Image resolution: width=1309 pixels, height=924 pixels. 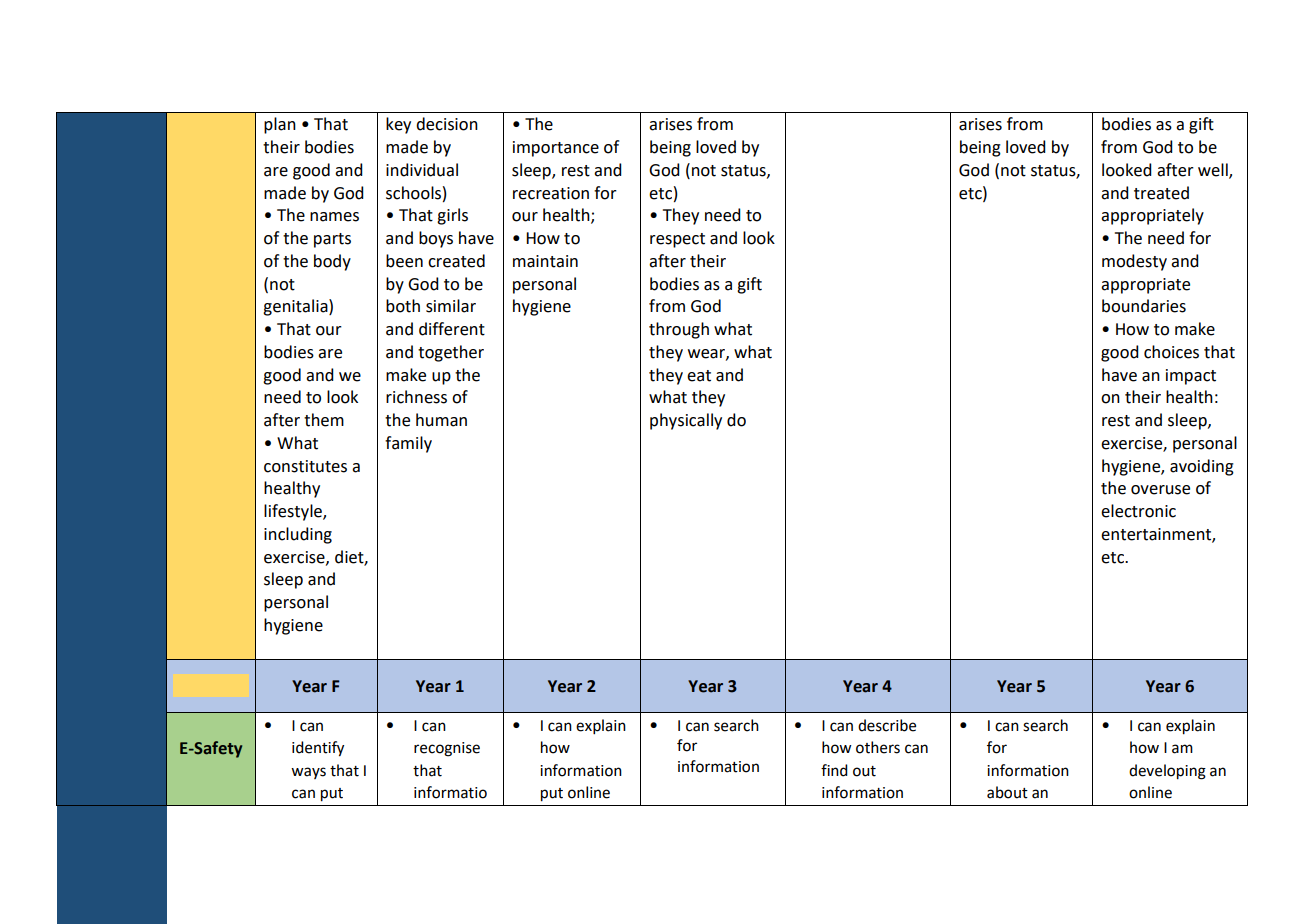 What do you see at coordinates (308, 773) in the image?
I see `ways` at bounding box center [308, 773].
